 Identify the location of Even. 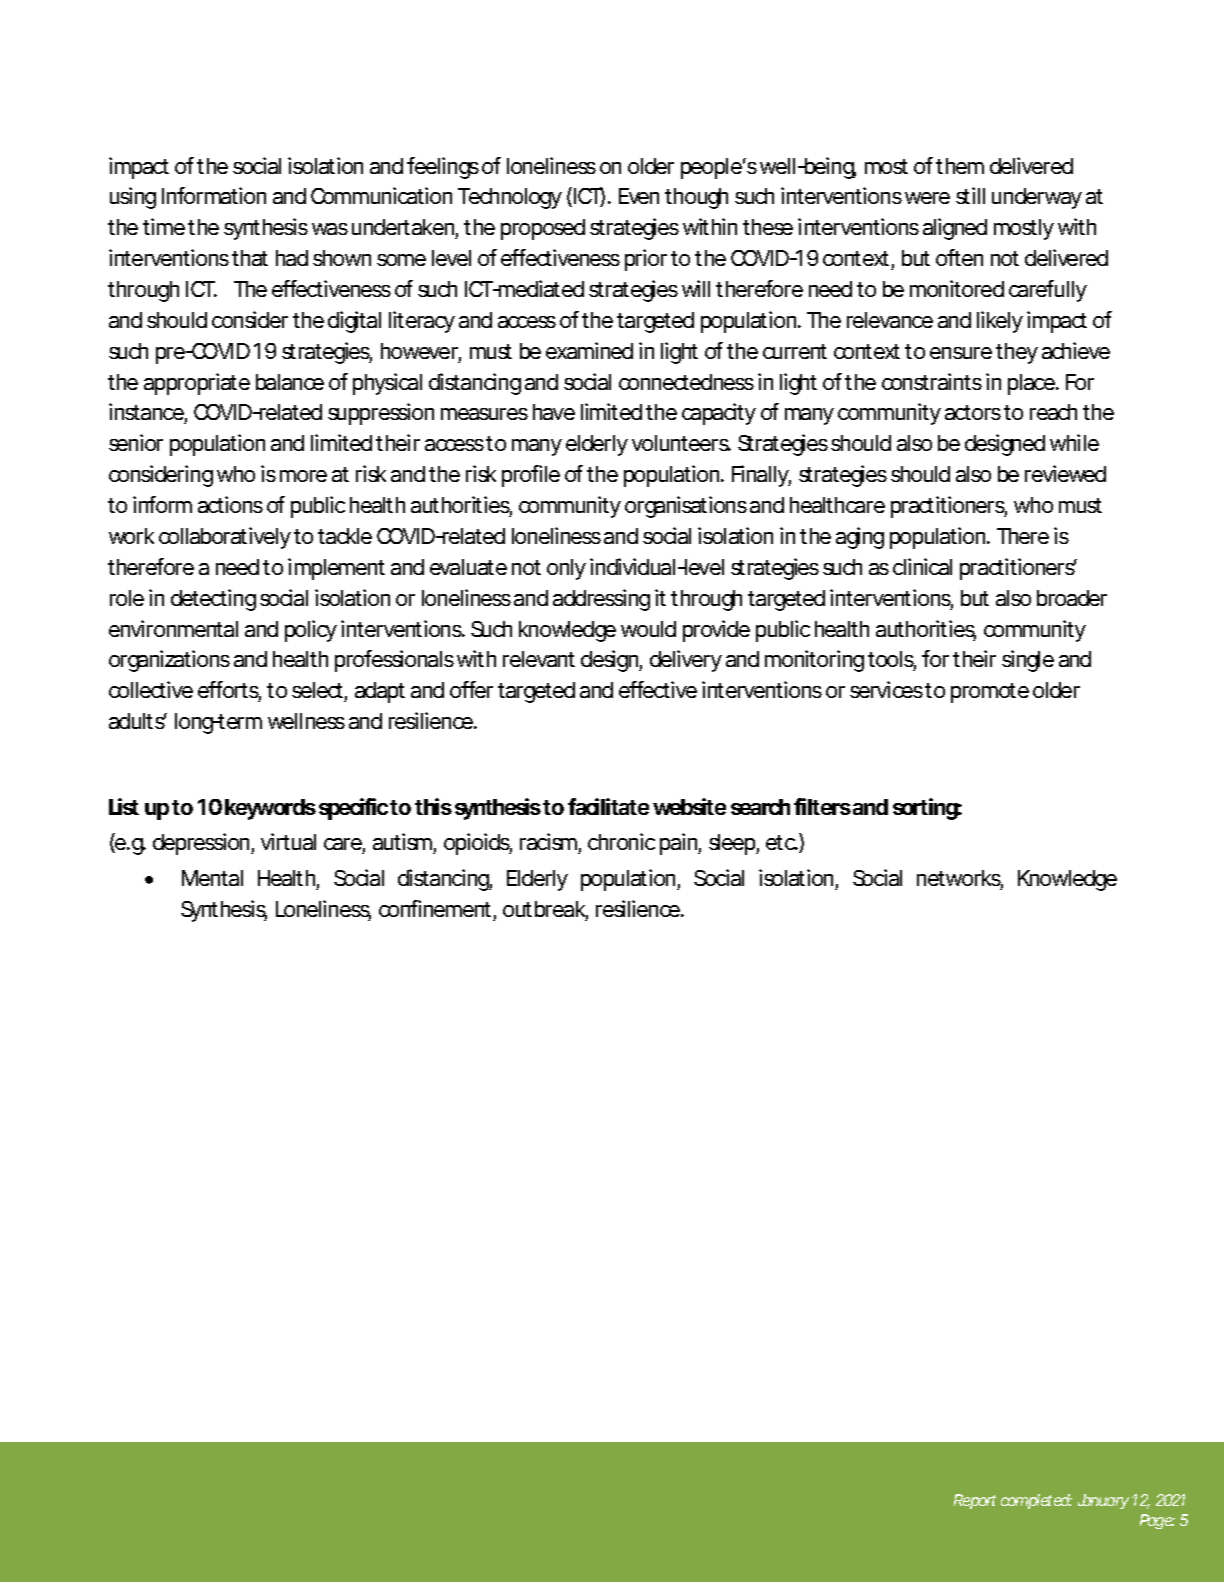
(639, 196).
